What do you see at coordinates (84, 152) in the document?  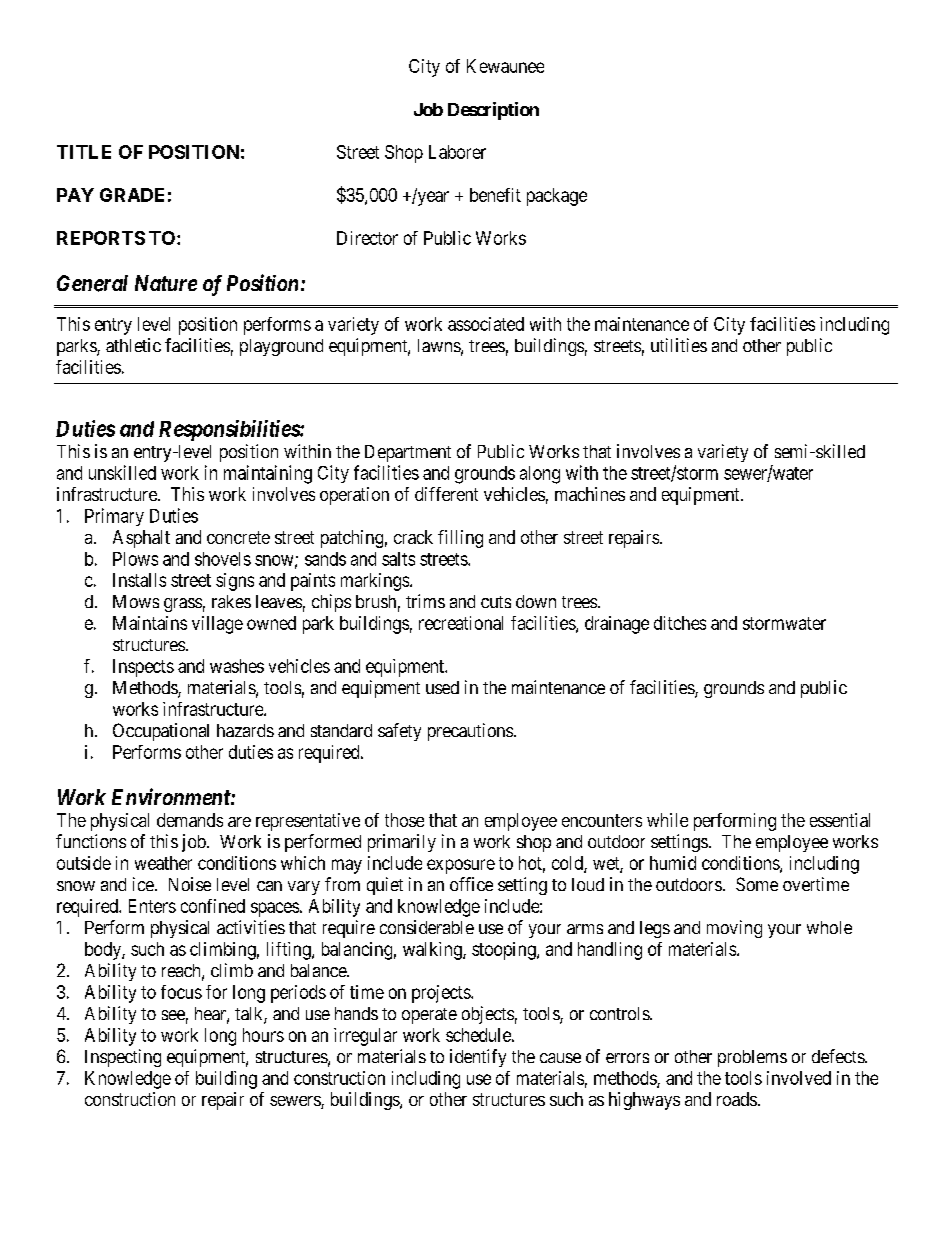 I see `TITLE` at bounding box center [84, 152].
